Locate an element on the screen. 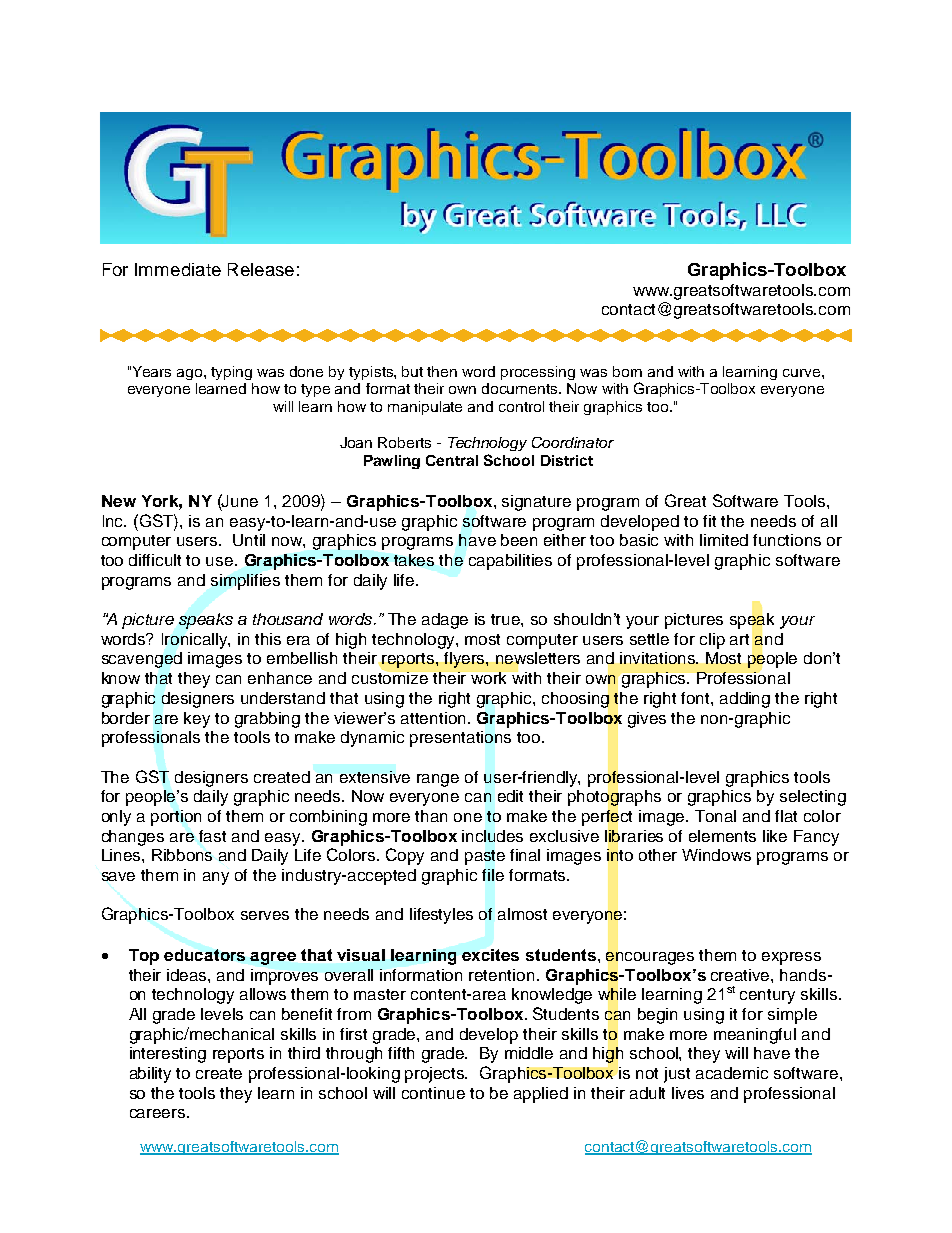 This screenshot has width=952, height=1233. fast is located at coordinates (212, 836).
